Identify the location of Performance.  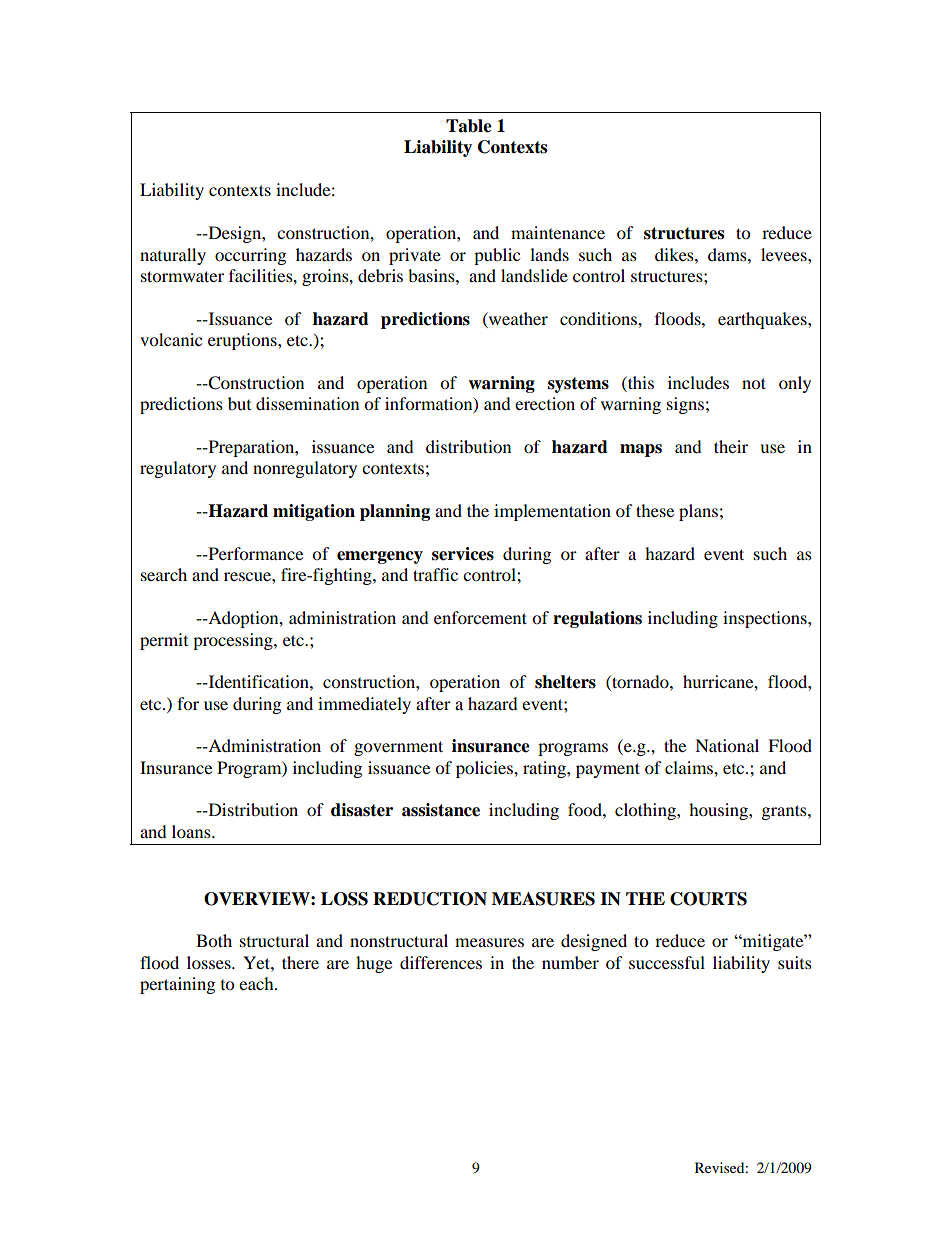
(254, 553).
